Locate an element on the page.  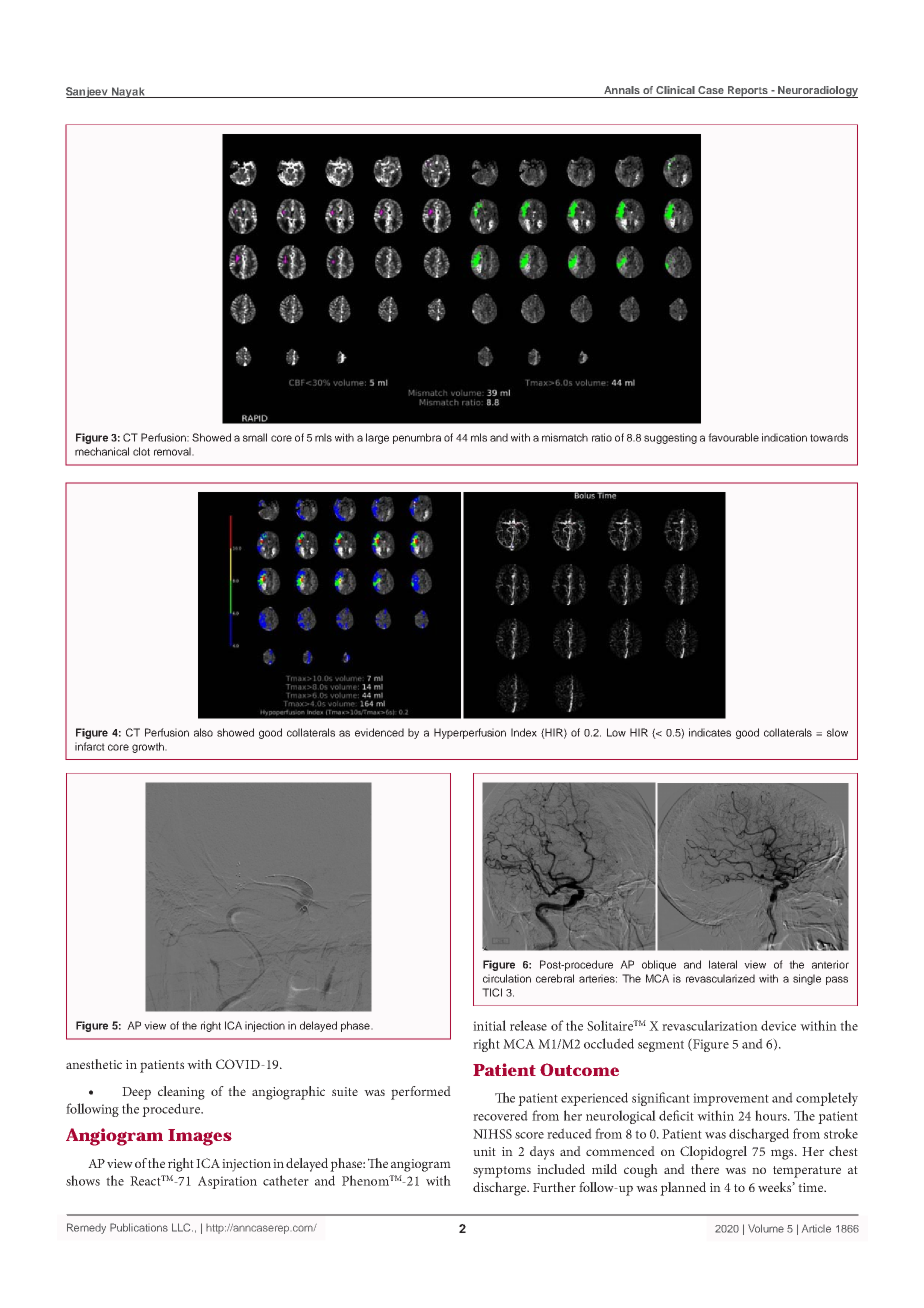
growth is located at coordinates (149, 747).
